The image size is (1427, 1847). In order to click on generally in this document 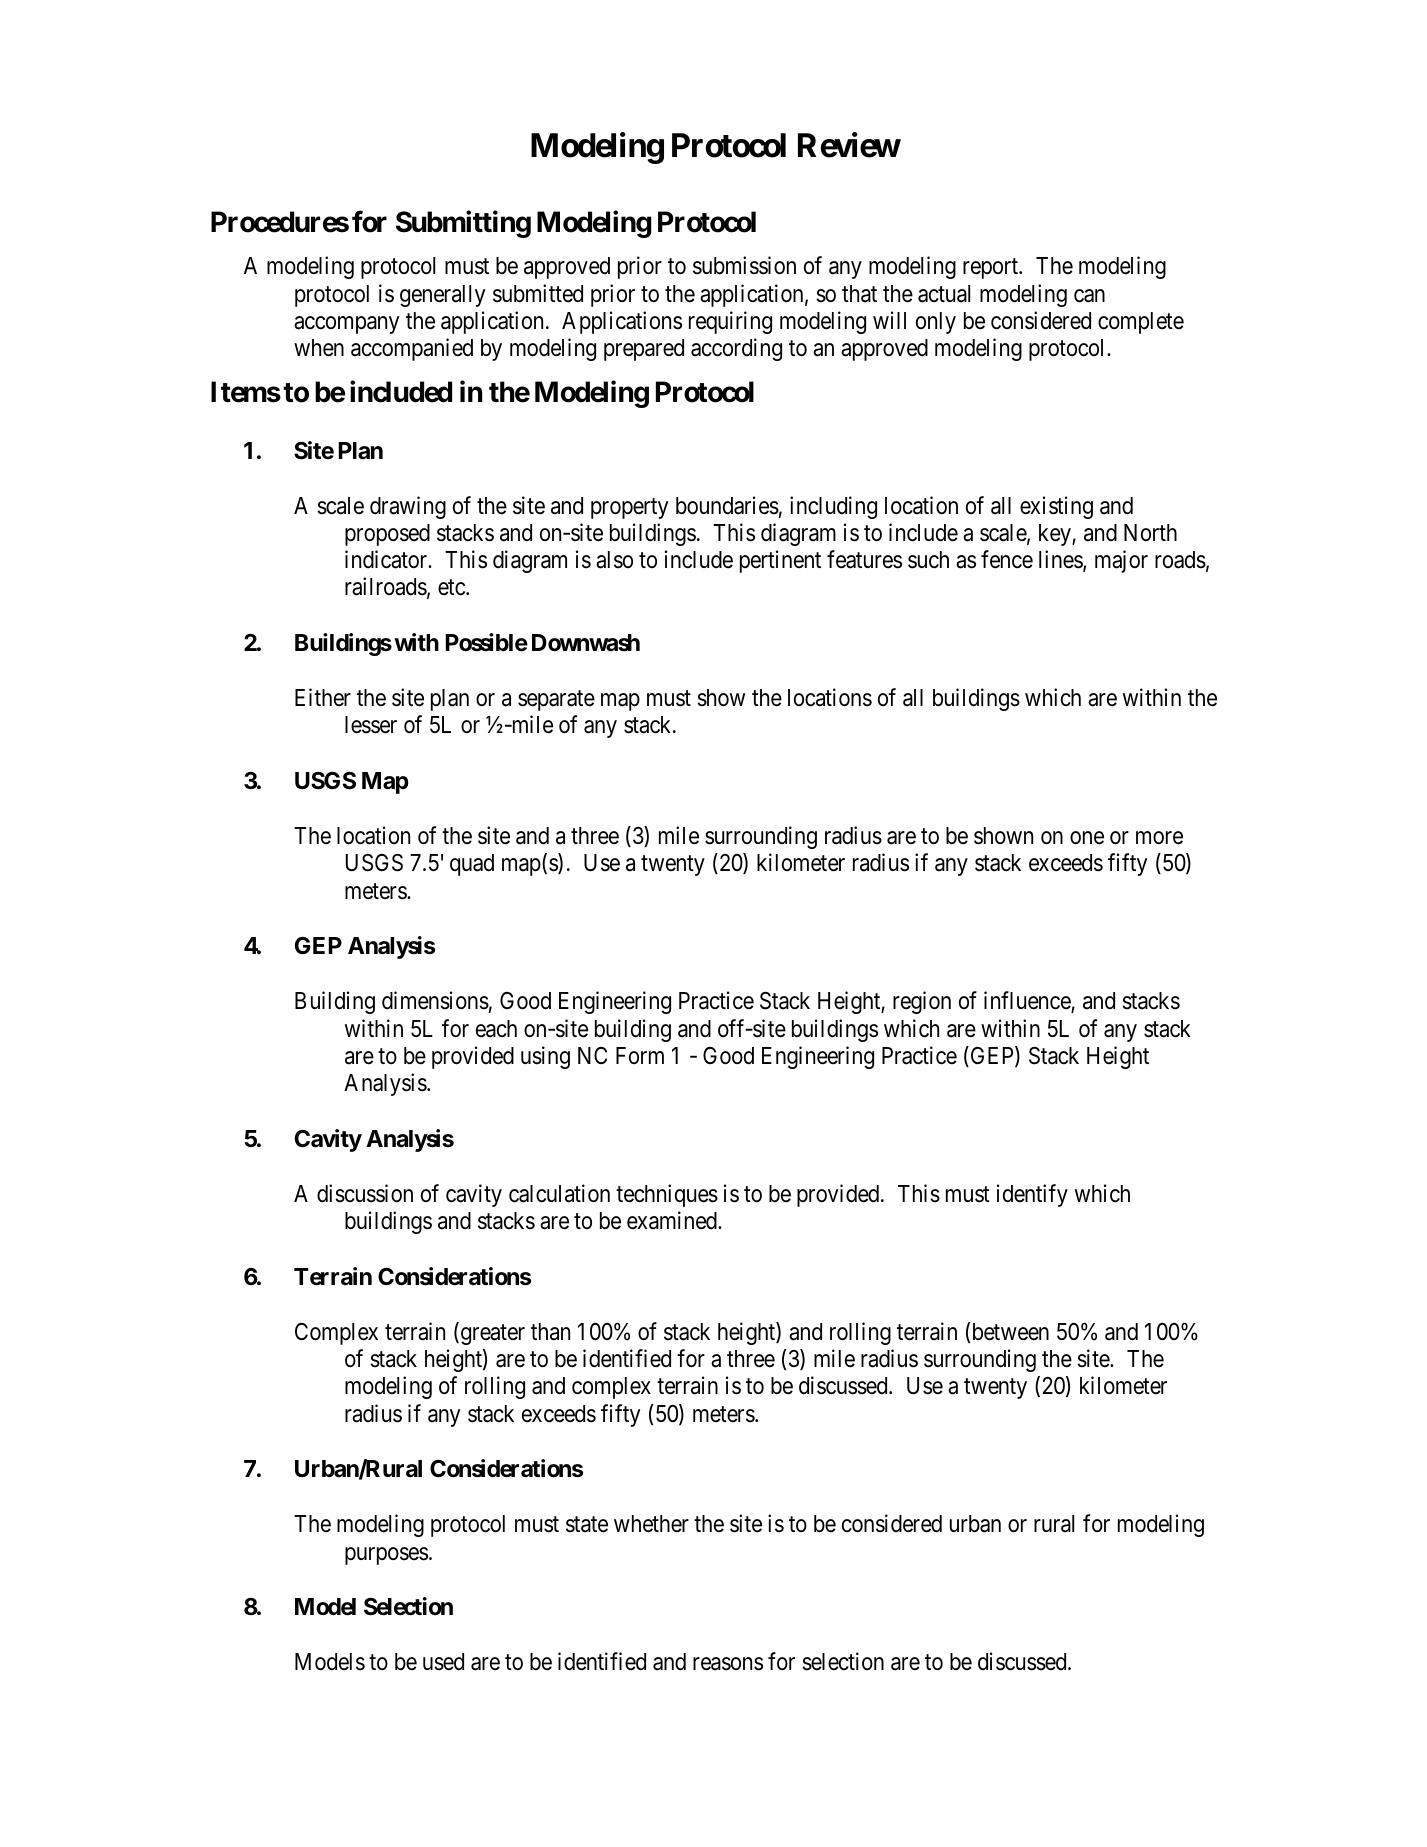, I will do `click(442, 296)`.
